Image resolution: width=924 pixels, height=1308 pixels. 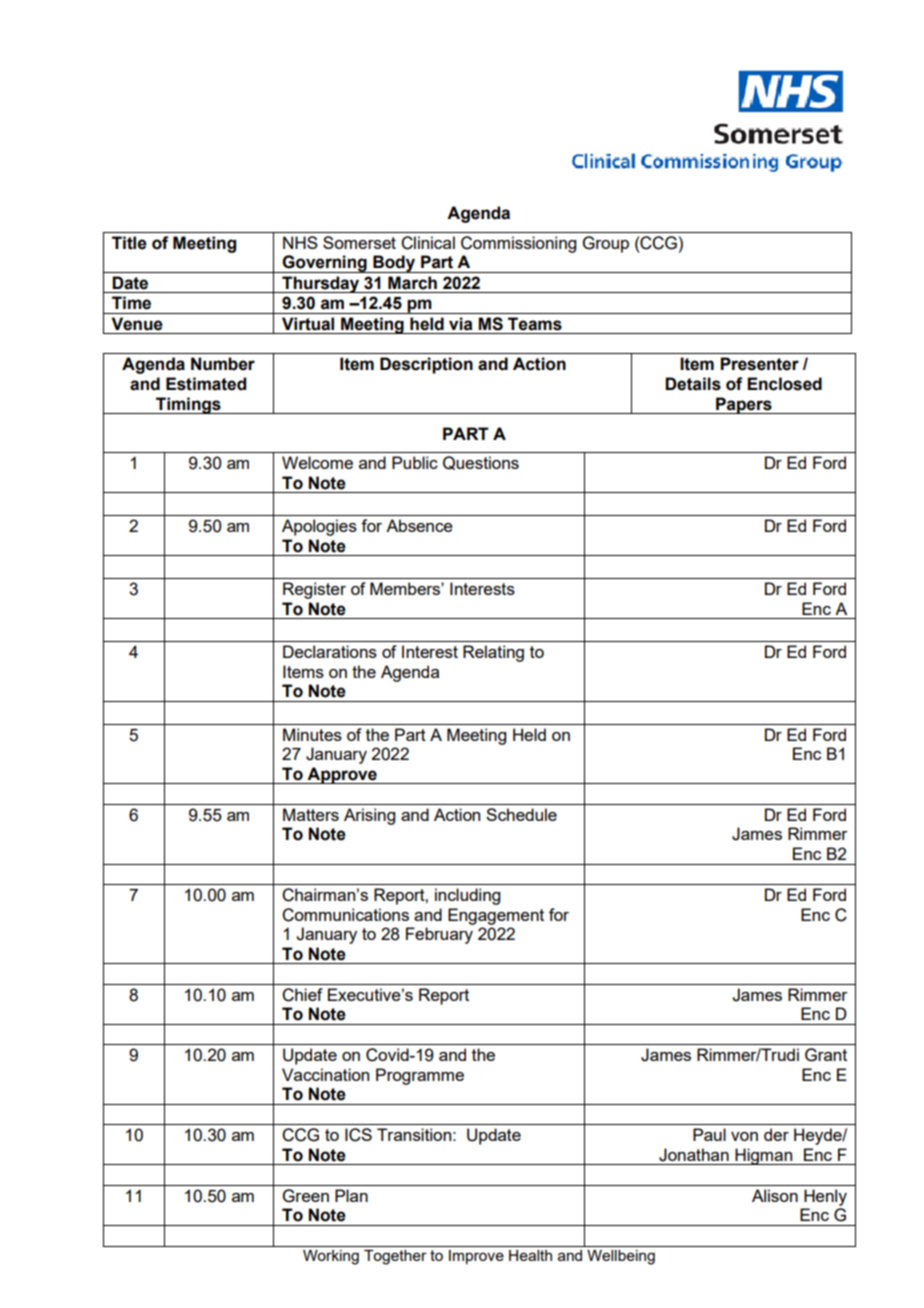 I want to click on Declarations, so click(x=330, y=651).
